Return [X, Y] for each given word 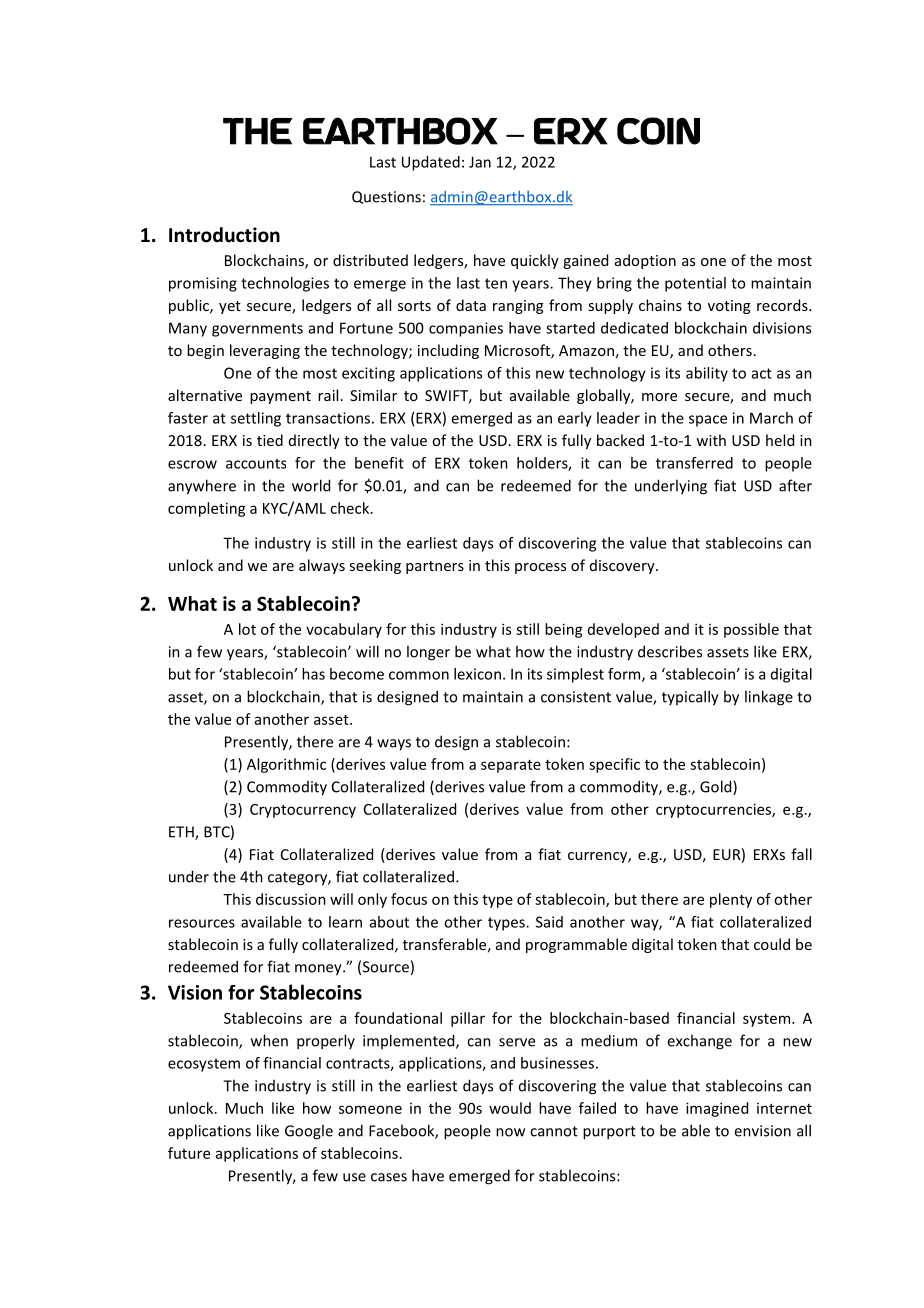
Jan [480, 162]
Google [309, 1132]
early [575, 419]
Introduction [224, 235]
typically [690, 698]
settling [256, 419]
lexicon [477, 674]
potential [695, 284]
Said [549, 922]
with [711, 440]
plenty [731, 900]
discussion [291, 899]
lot [247, 629]
